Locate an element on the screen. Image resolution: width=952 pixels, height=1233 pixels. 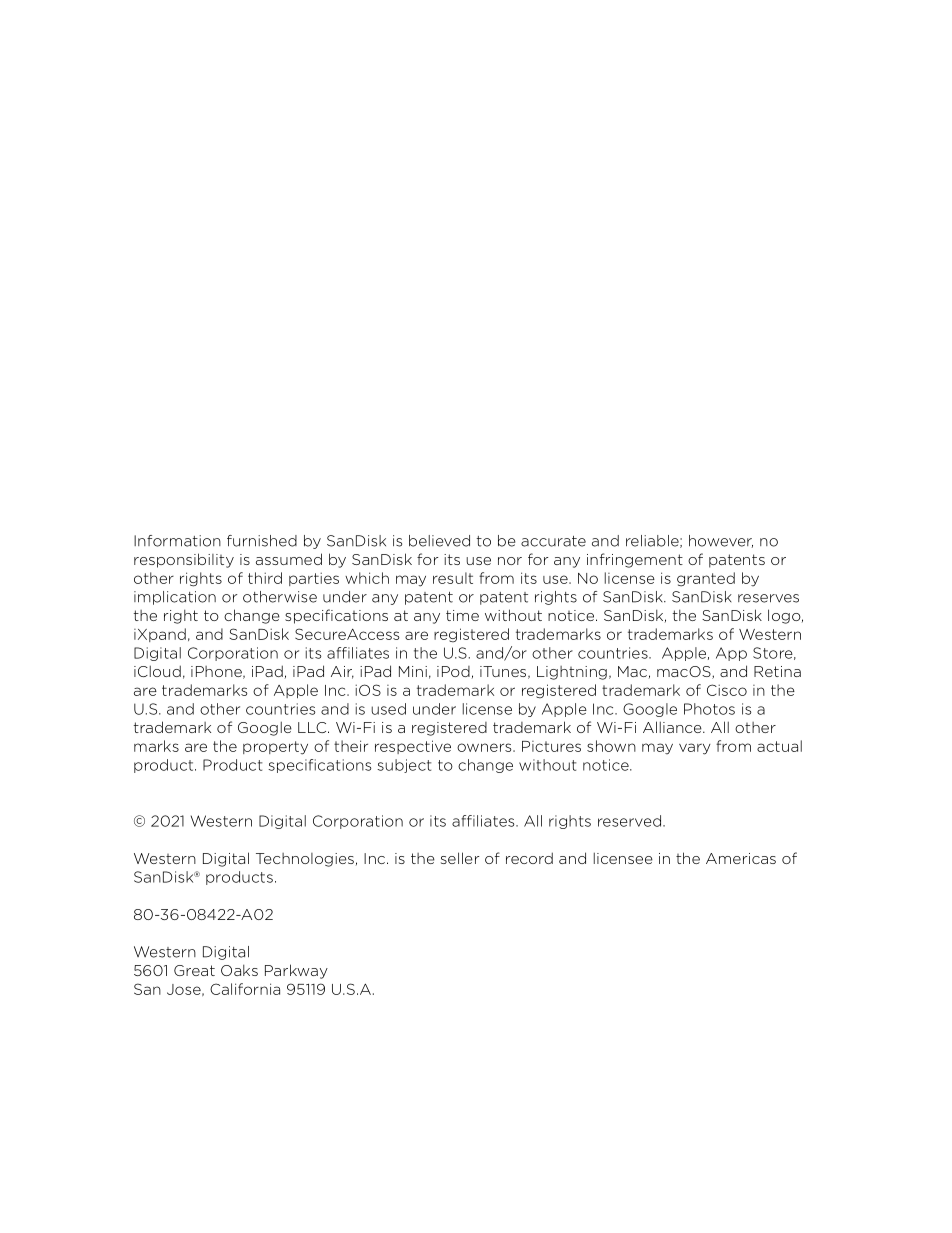
LLC is located at coordinates (313, 727).
